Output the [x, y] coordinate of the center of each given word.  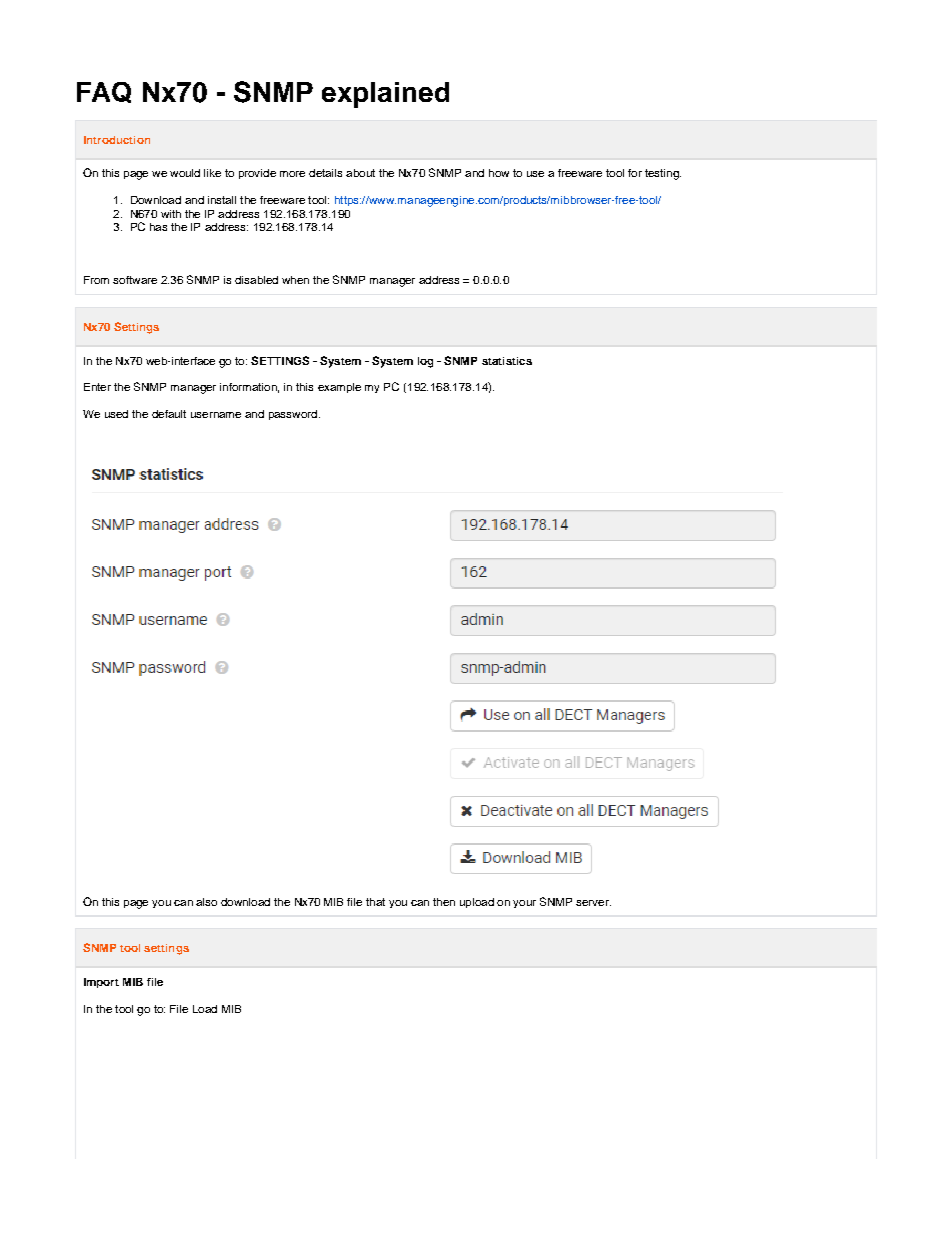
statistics [507, 361]
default [169, 414]
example [339, 388]
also [206, 902]
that [375, 902]
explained [385, 95]
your [524, 904]
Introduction [117, 140]
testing [663, 174]
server [593, 903]
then [444, 902]
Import [101, 983]
